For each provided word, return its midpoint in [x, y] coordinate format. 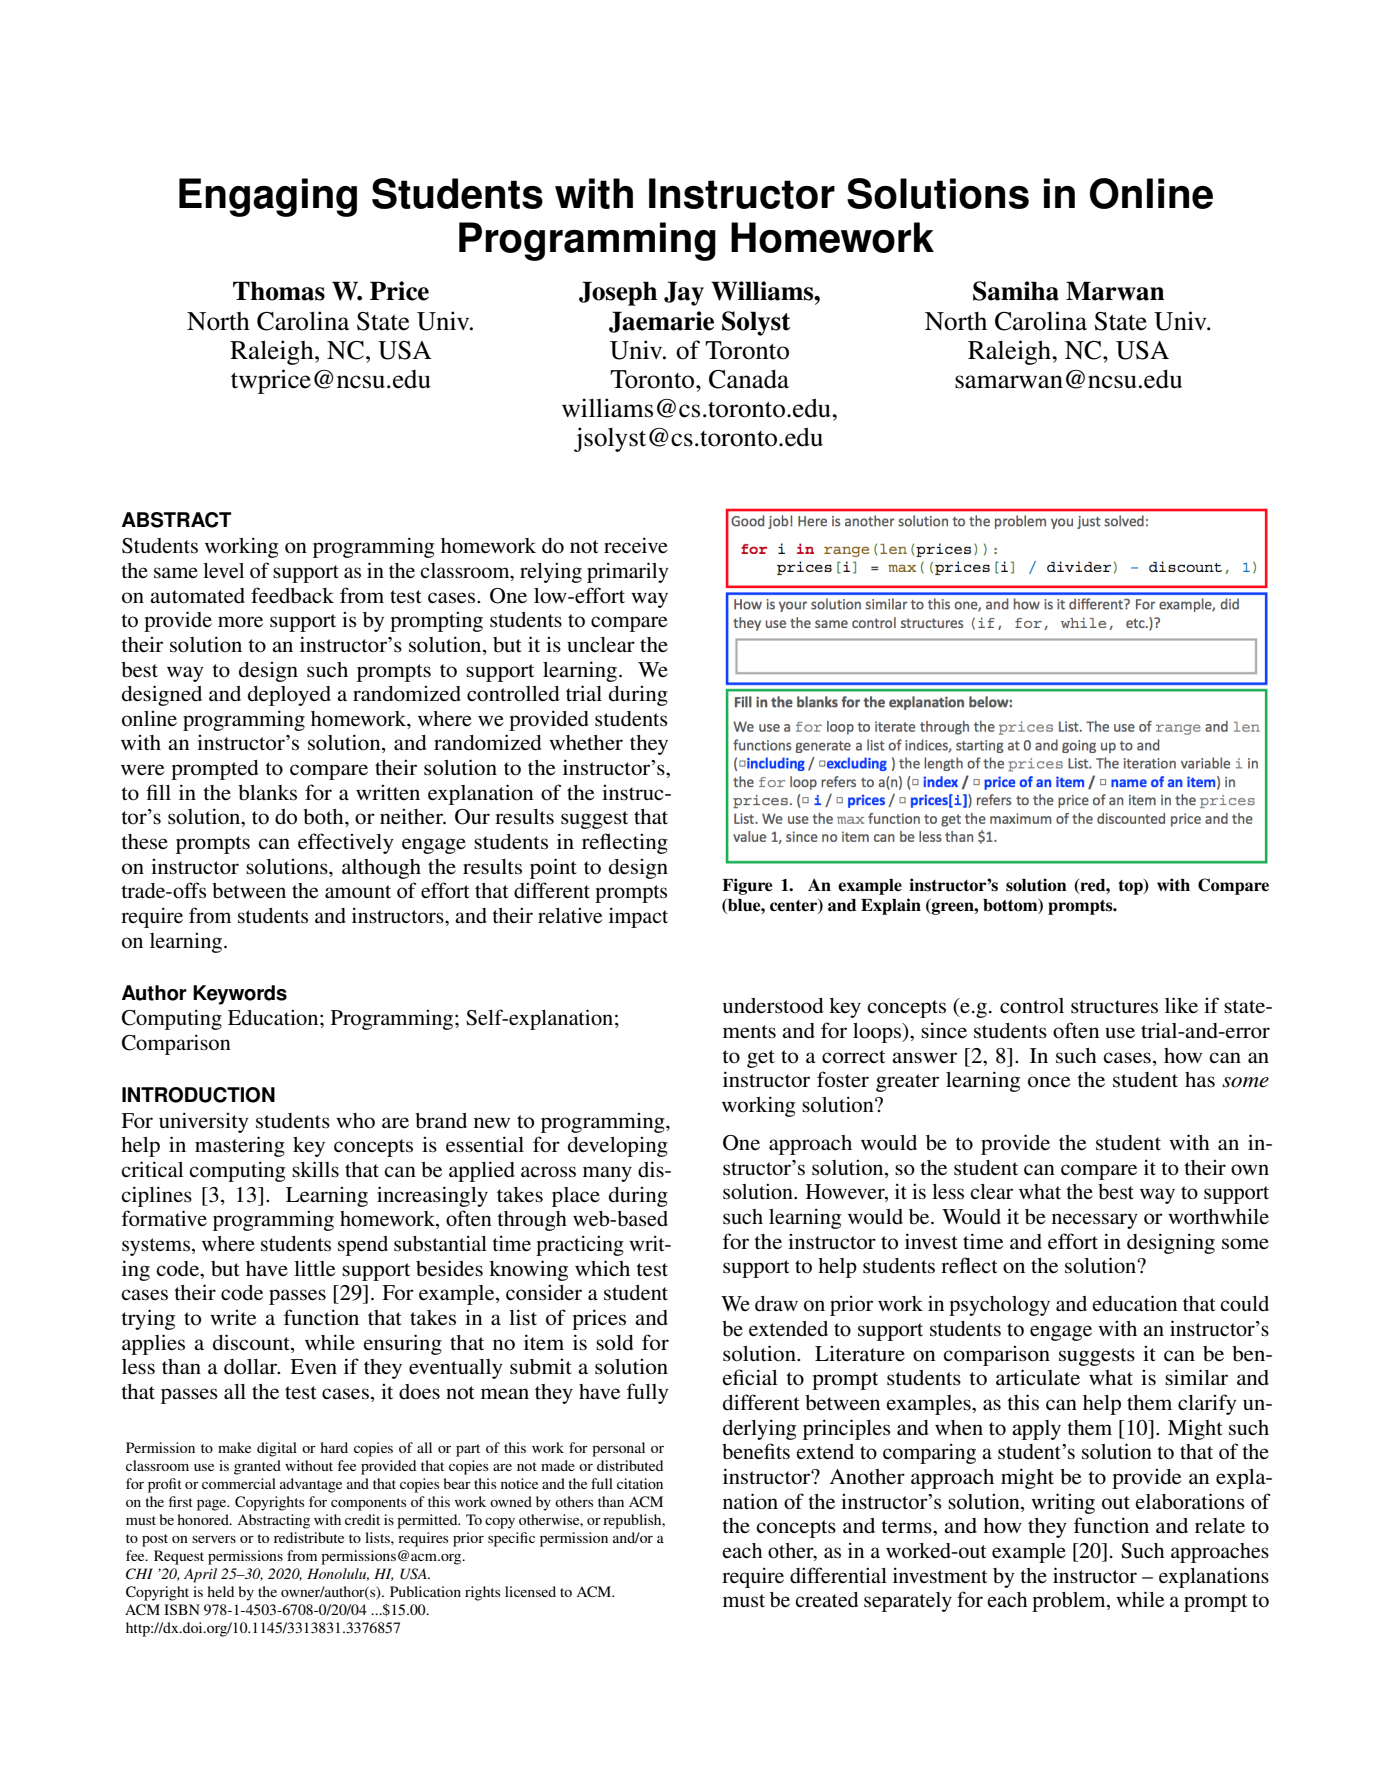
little [314, 1268]
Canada [749, 379]
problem [1070, 1602]
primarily [627, 572]
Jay [684, 293]
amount [358, 892]
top [1131, 887]
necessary [1095, 1221]
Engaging [268, 197]
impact [638, 917]
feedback [292, 595]
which [602, 1268]
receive [636, 545]
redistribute [309, 1537]
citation [640, 1483]
